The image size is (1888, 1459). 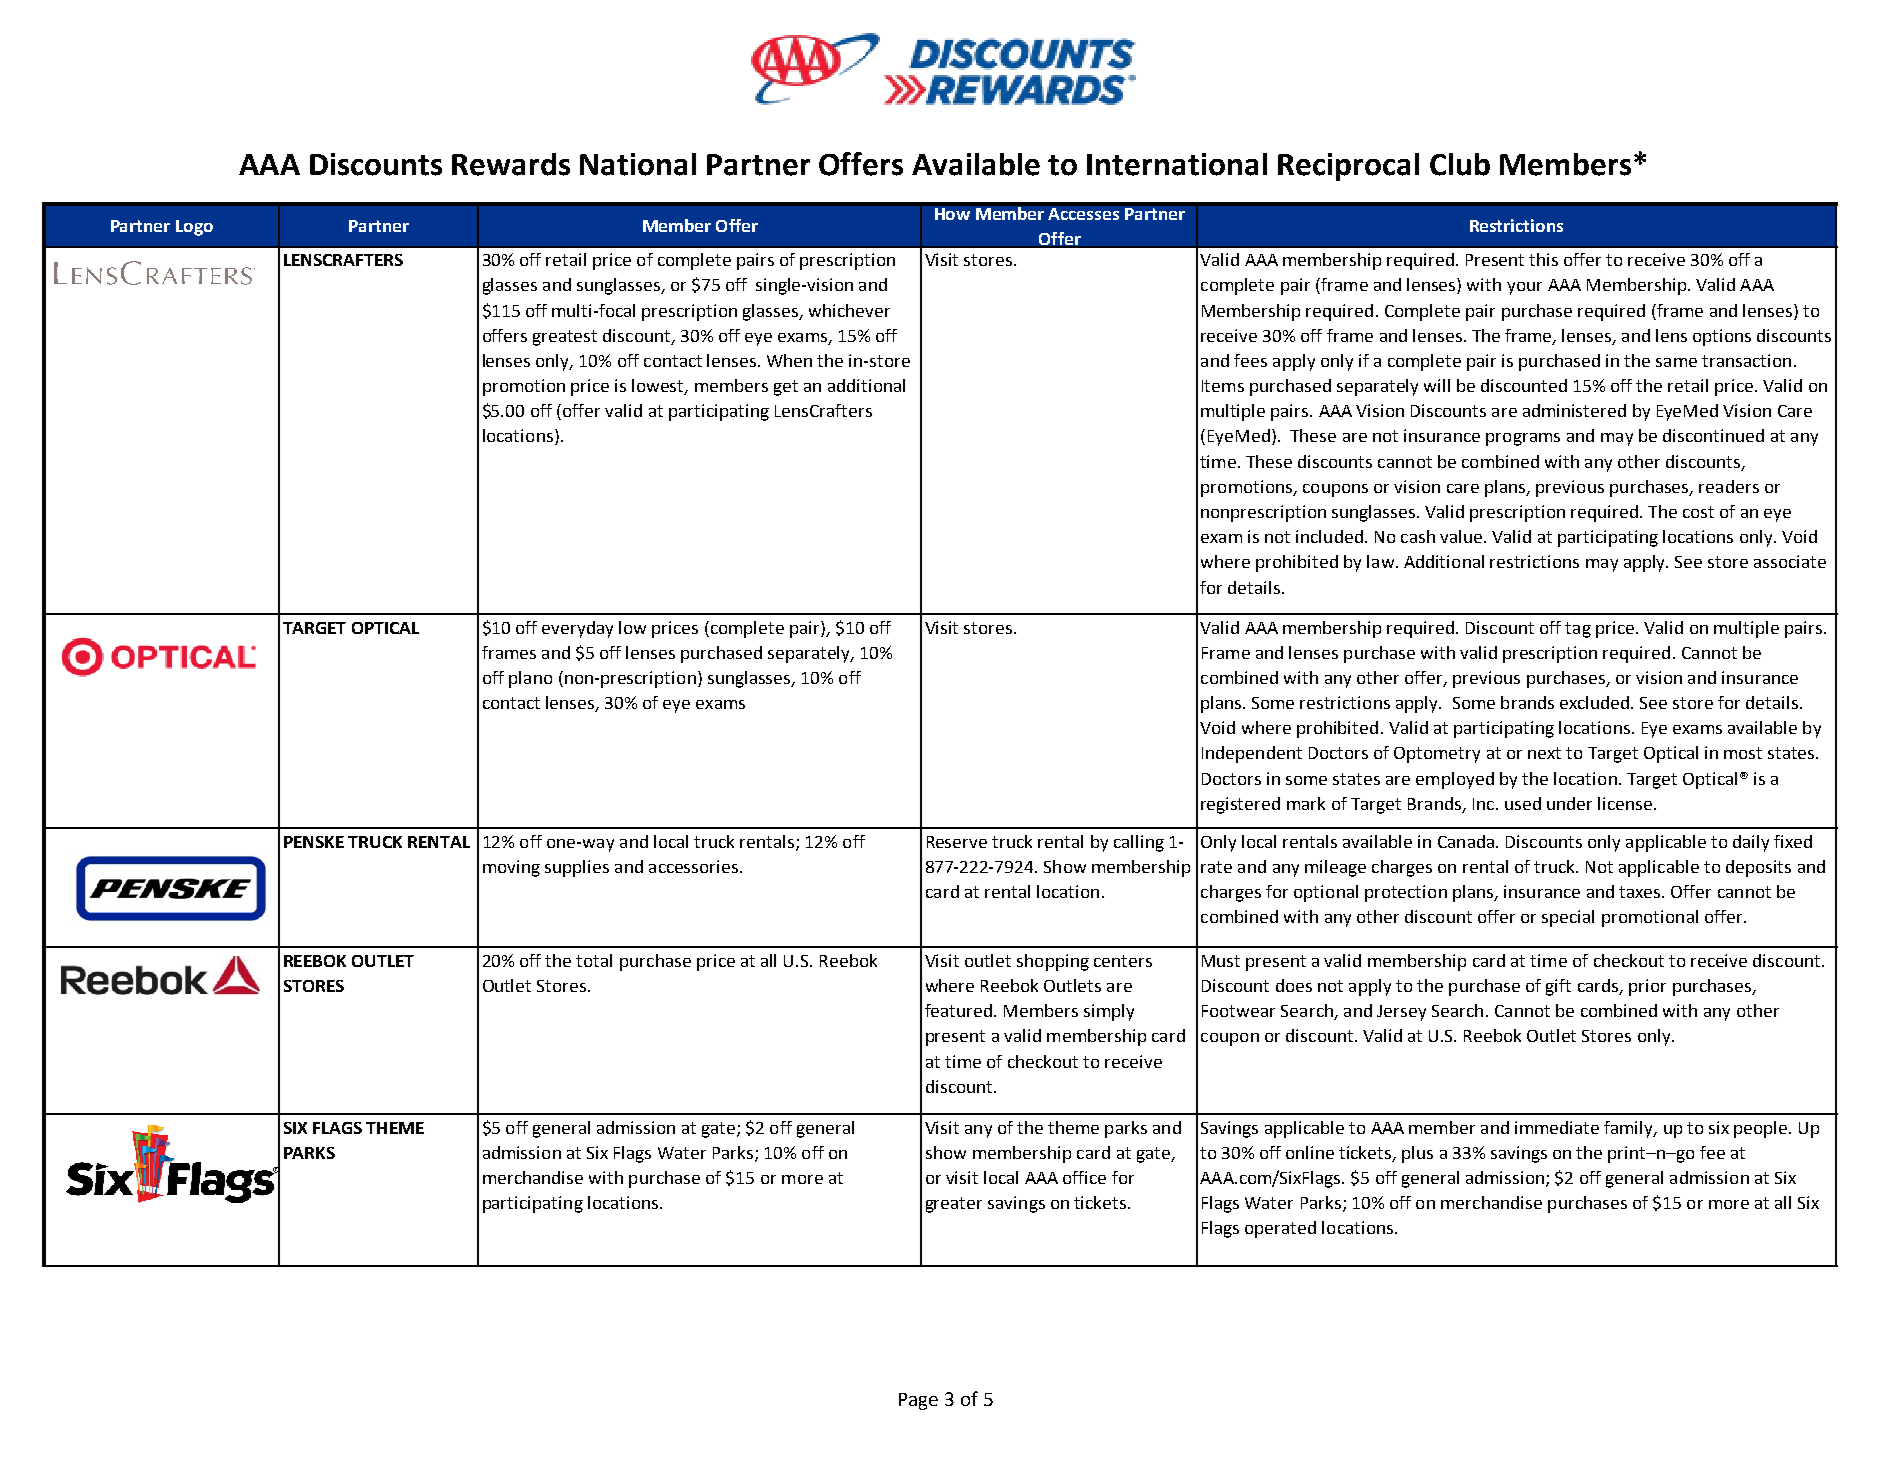 What do you see at coordinates (1543, 259) in the screenshot?
I see `this` at bounding box center [1543, 259].
